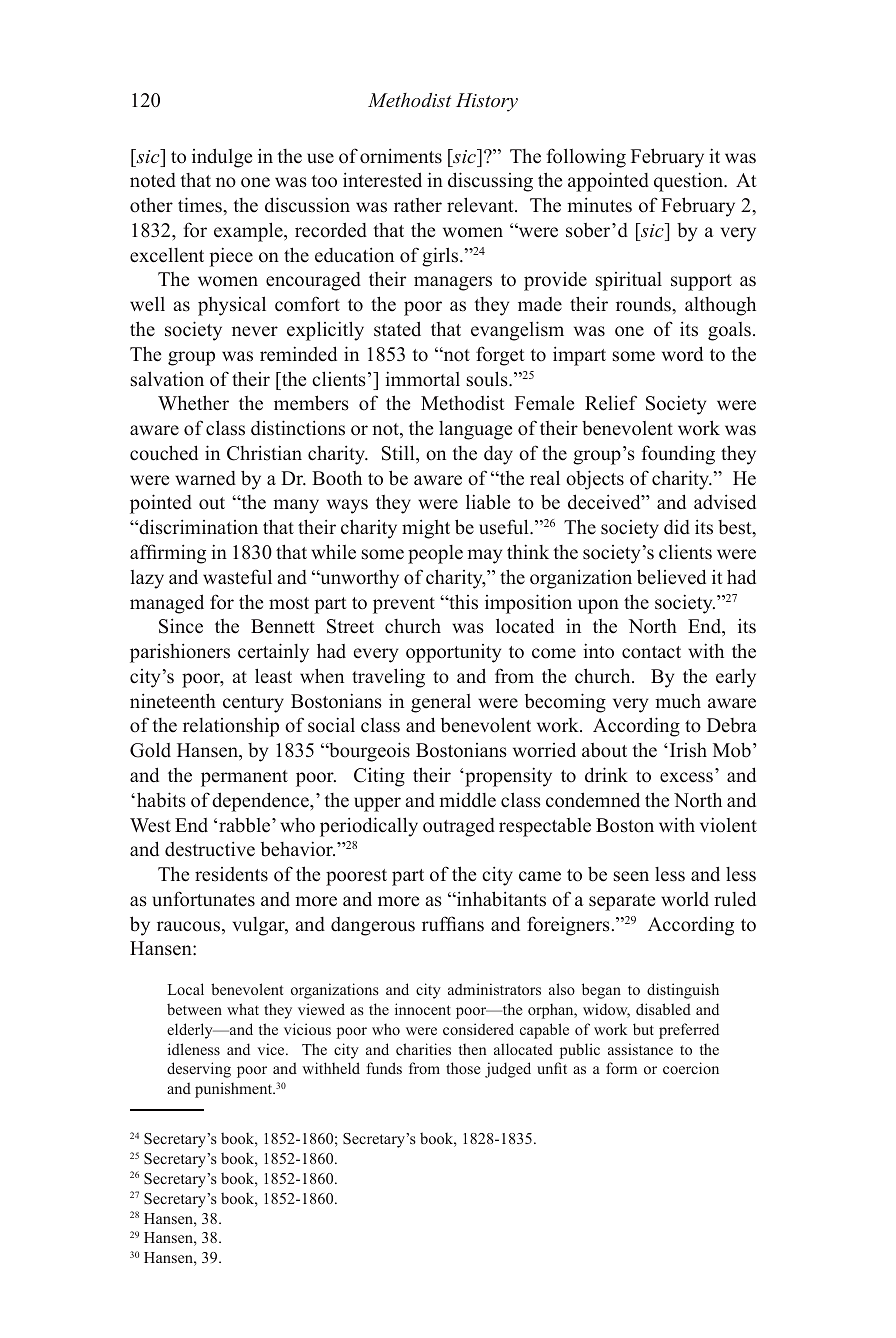 This screenshot has height=1338, width=896. I want to click on indulge, so click(222, 158).
